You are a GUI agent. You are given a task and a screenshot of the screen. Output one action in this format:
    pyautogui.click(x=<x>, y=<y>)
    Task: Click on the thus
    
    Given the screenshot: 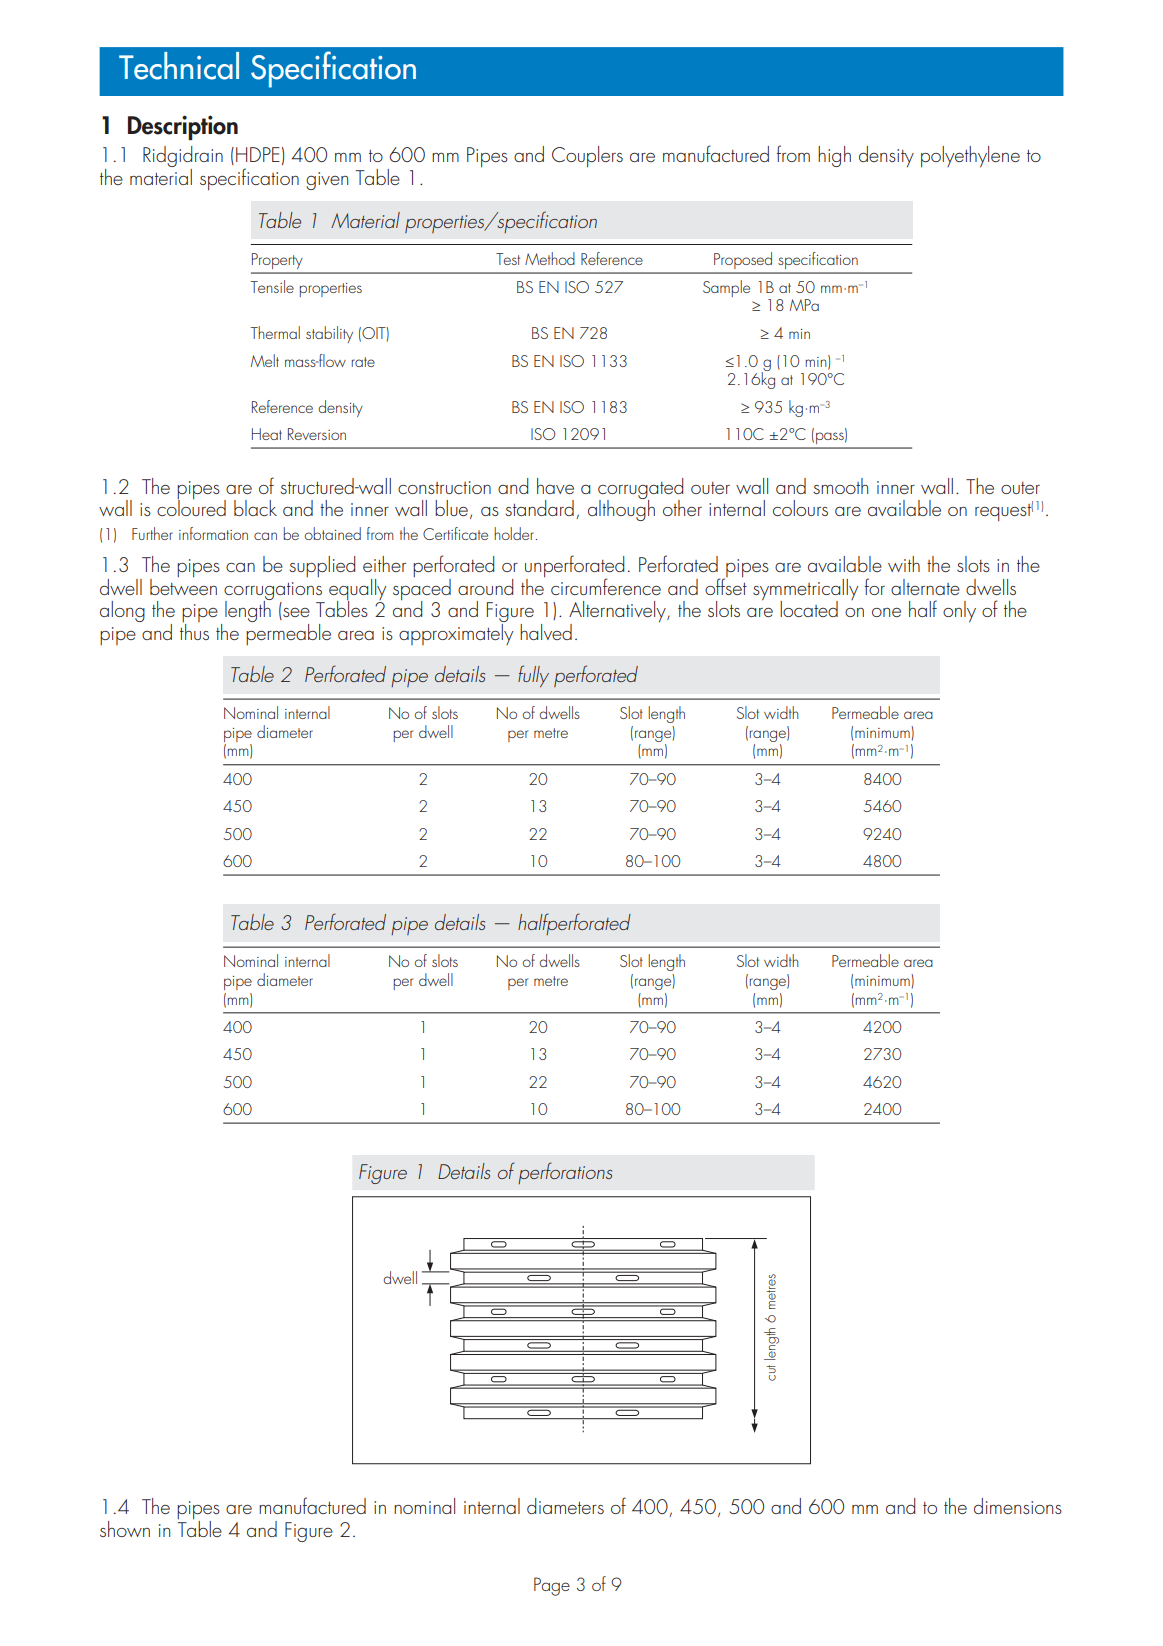 What is the action you would take?
    pyautogui.click(x=194, y=630)
